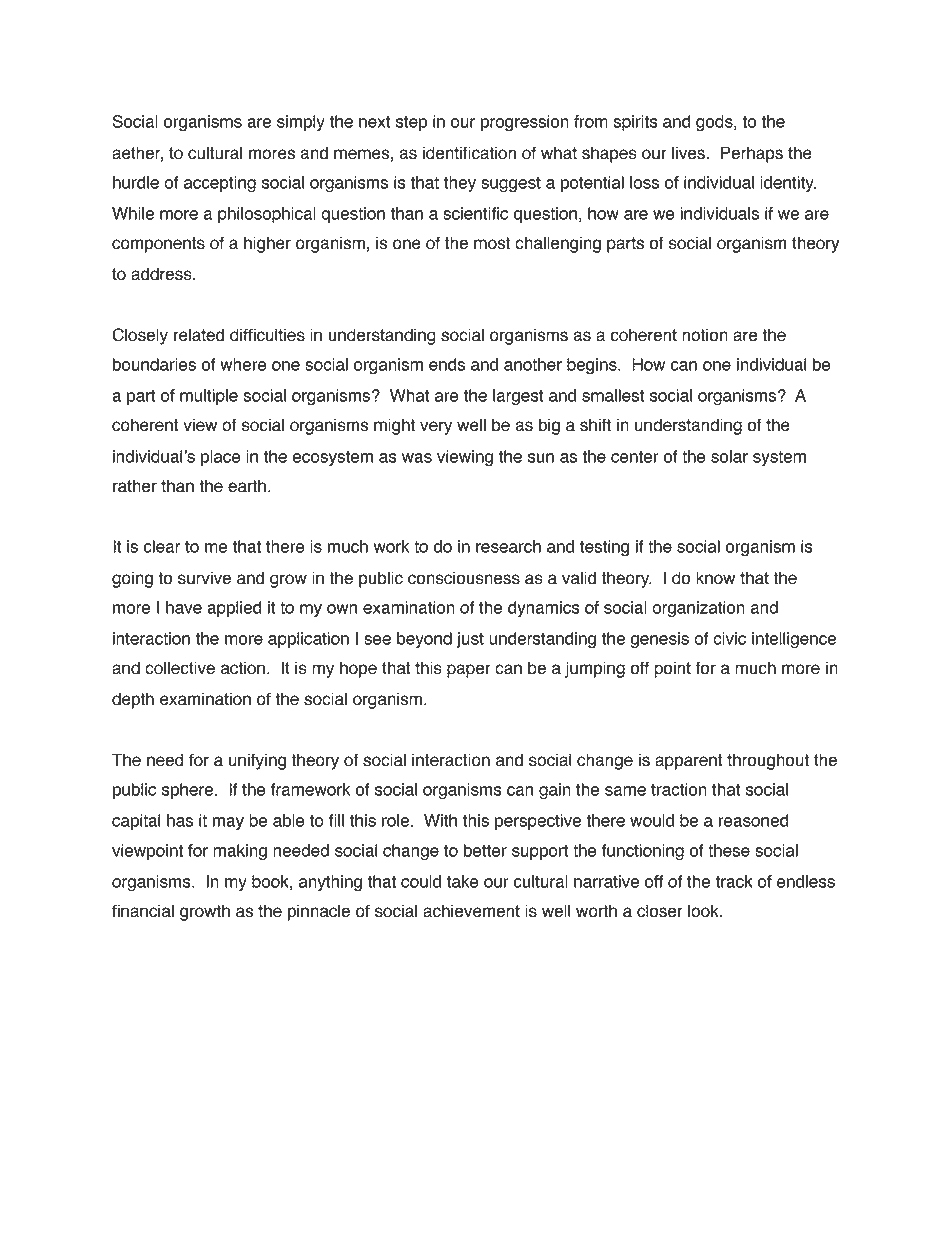  I want to click on multiple, so click(209, 397).
